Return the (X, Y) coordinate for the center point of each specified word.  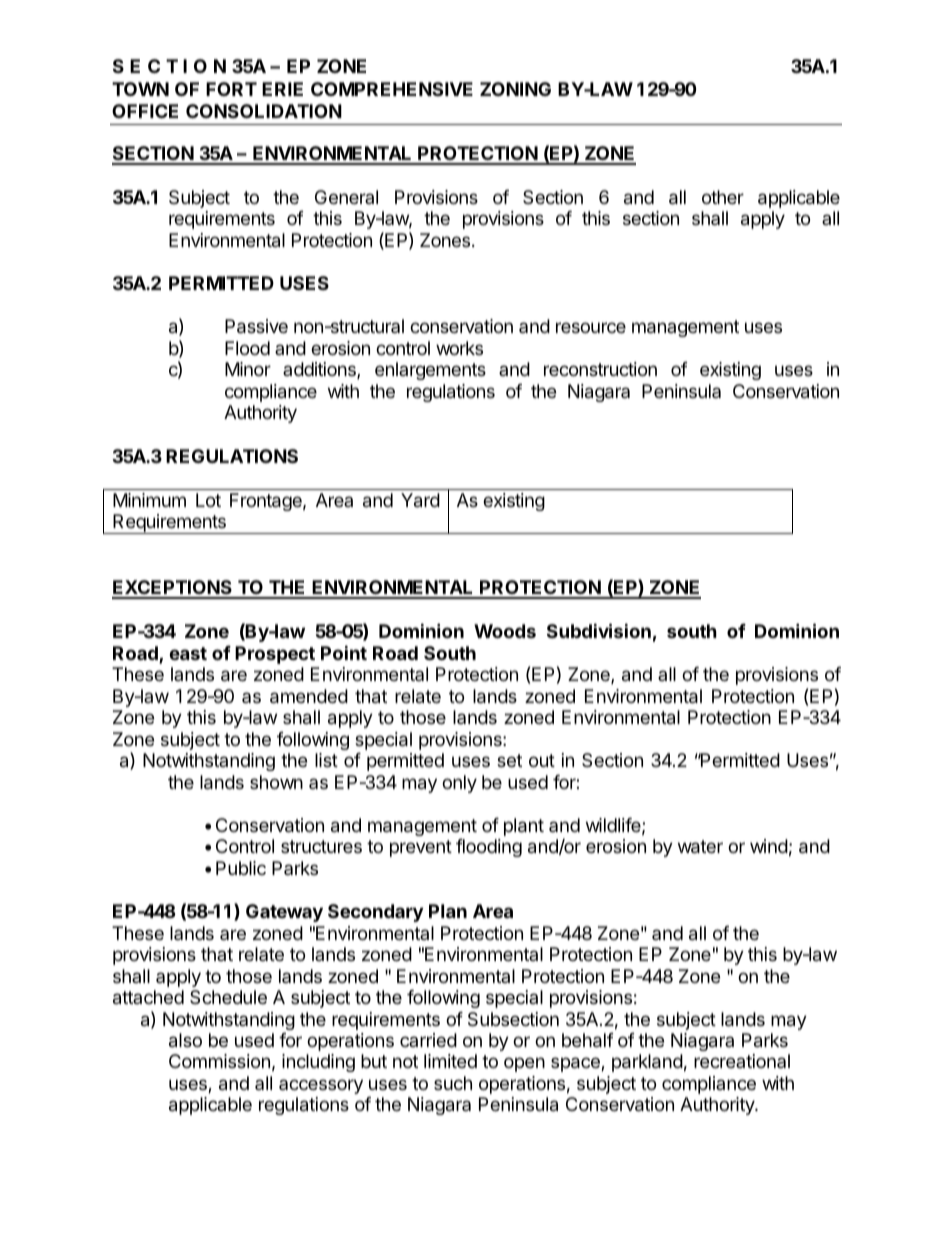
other (723, 197)
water (700, 847)
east (188, 653)
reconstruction (600, 369)
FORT (231, 89)
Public (241, 868)
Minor (248, 369)
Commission (219, 1061)
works (459, 348)
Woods (505, 631)
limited (450, 1061)
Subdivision (599, 630)
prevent (421, 848)
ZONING (515, 89)
